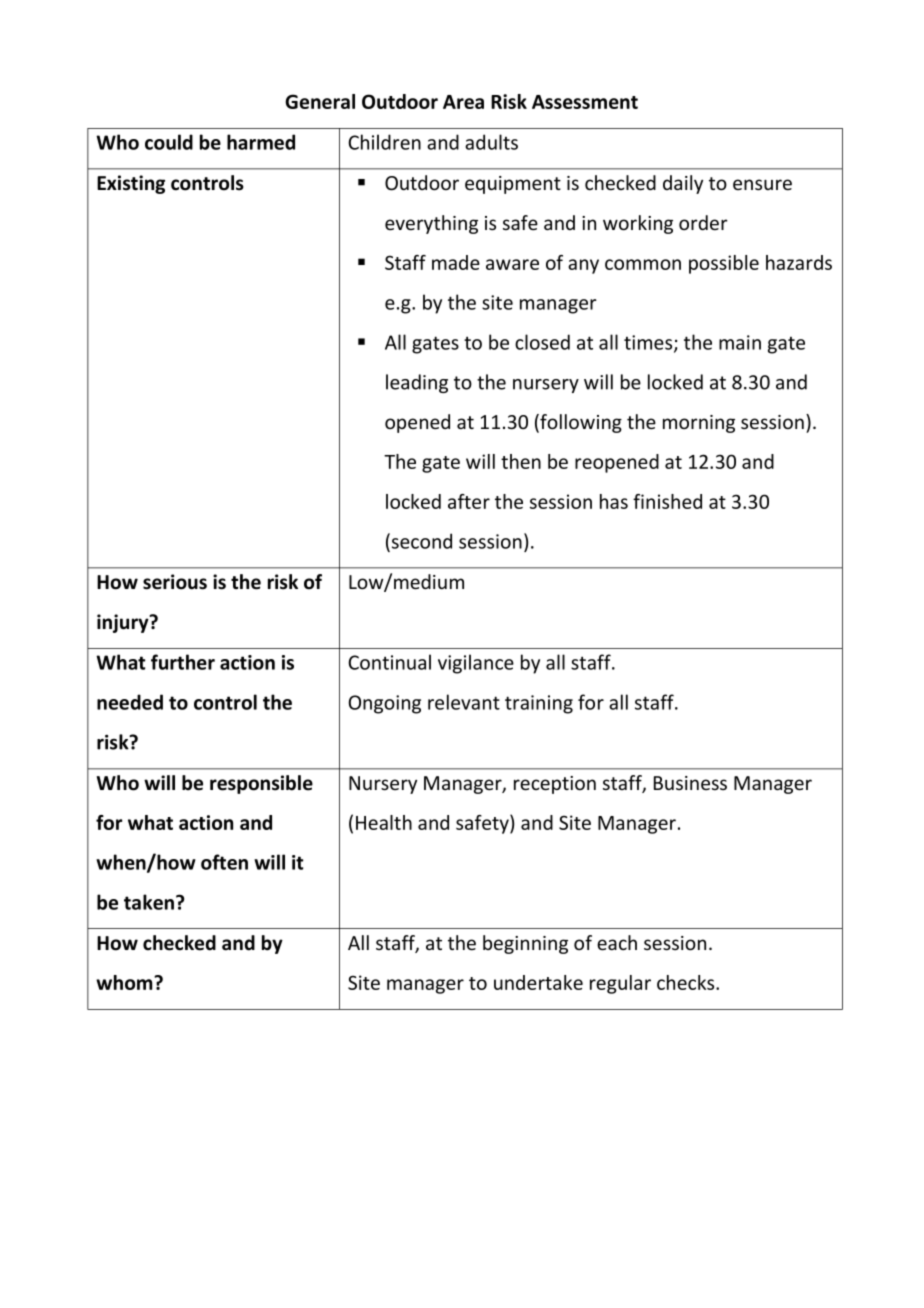  Describe the element at coordinates (125, 982) in the screenshot. I see `whom` at that location.
